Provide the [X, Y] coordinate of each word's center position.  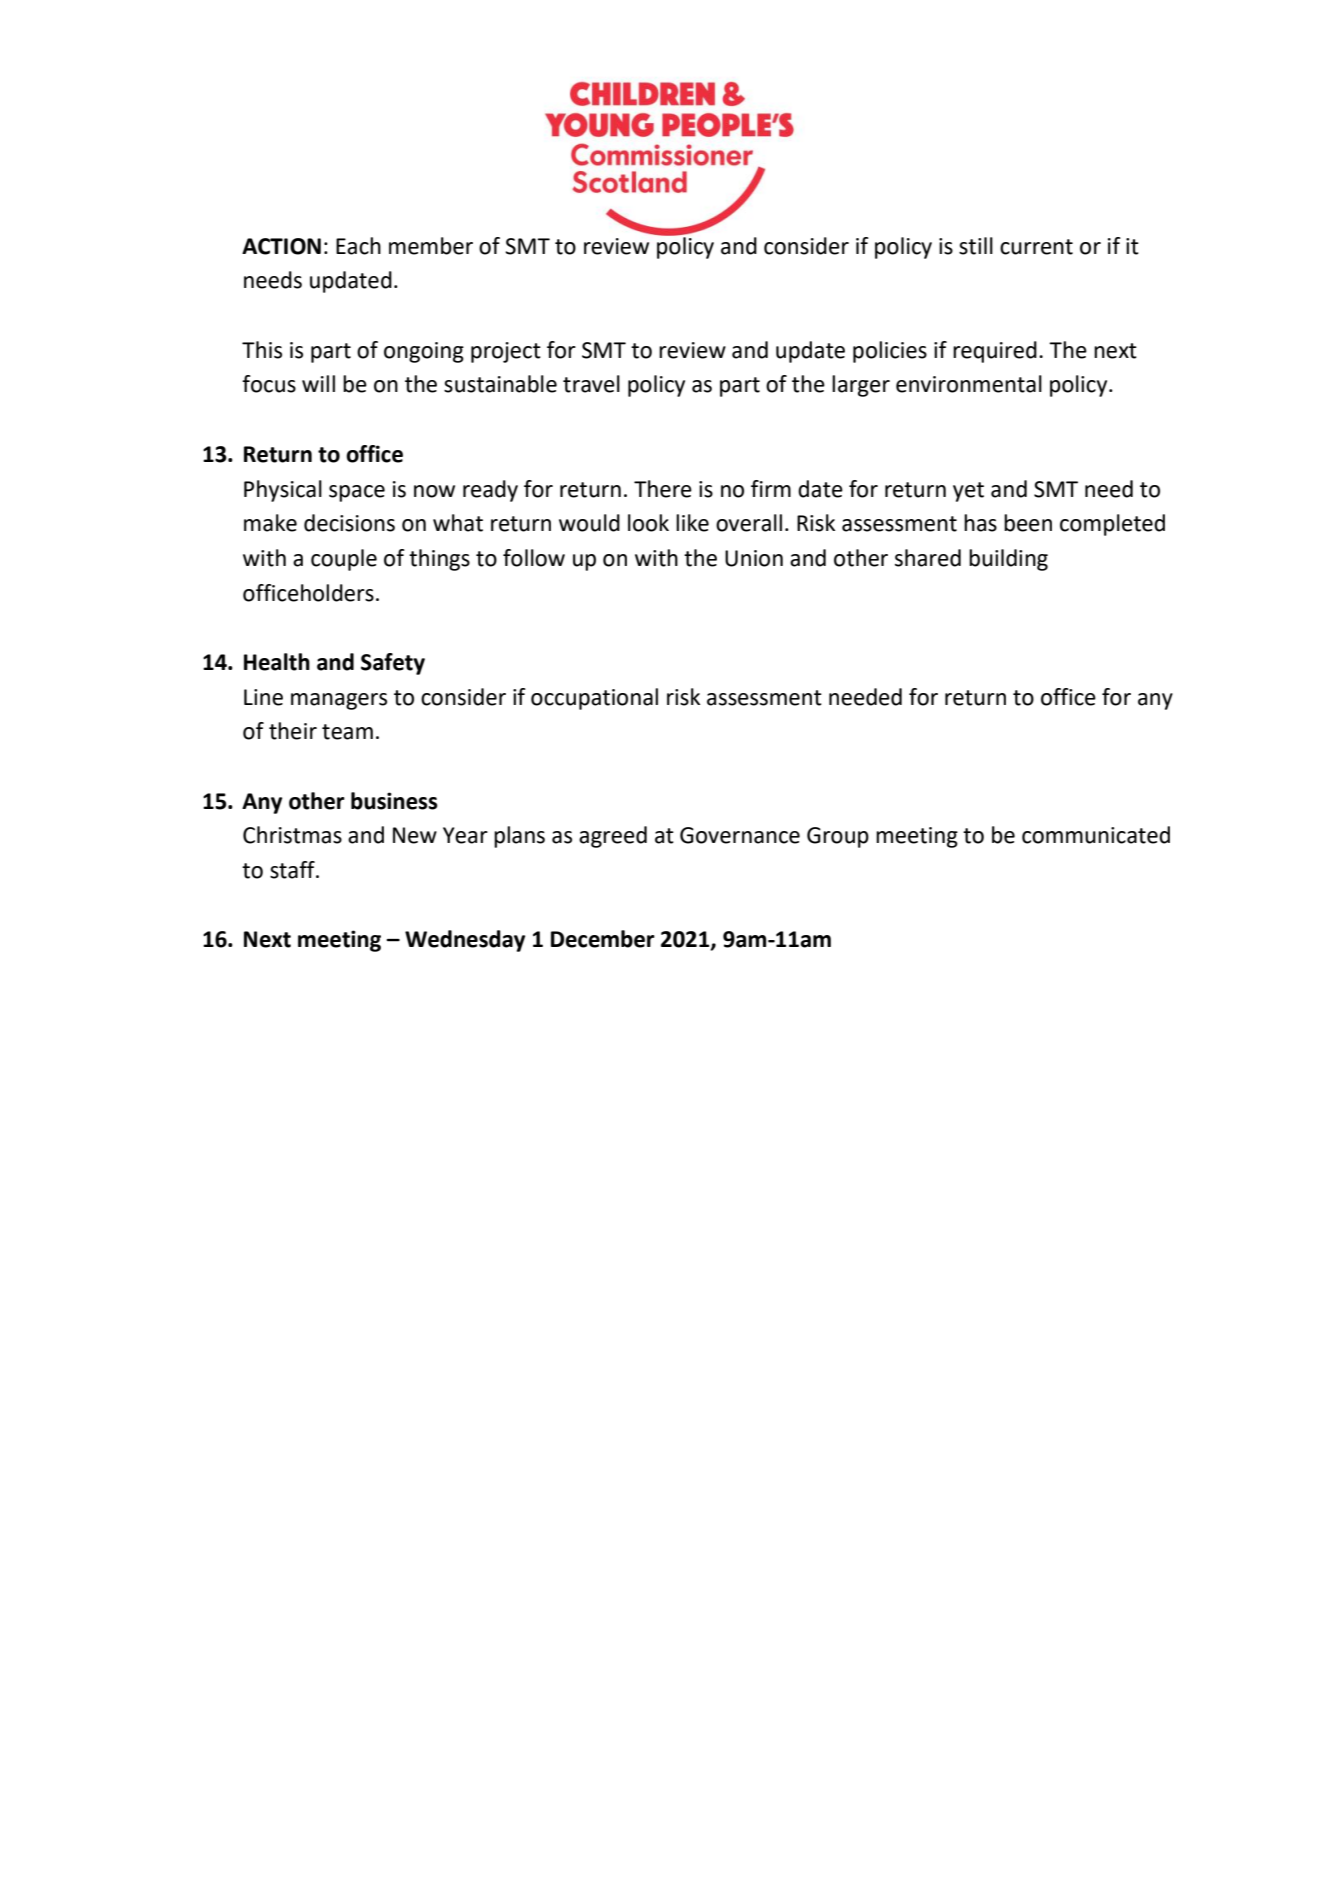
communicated [1096, 835]
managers [339, 701]
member [431, 246]
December [603, 939]
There [663, 489]
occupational [594, 699]
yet [968, 492]
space [357, 493]
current [1036, 247]
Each [358, 246]
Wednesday [465, 941]
